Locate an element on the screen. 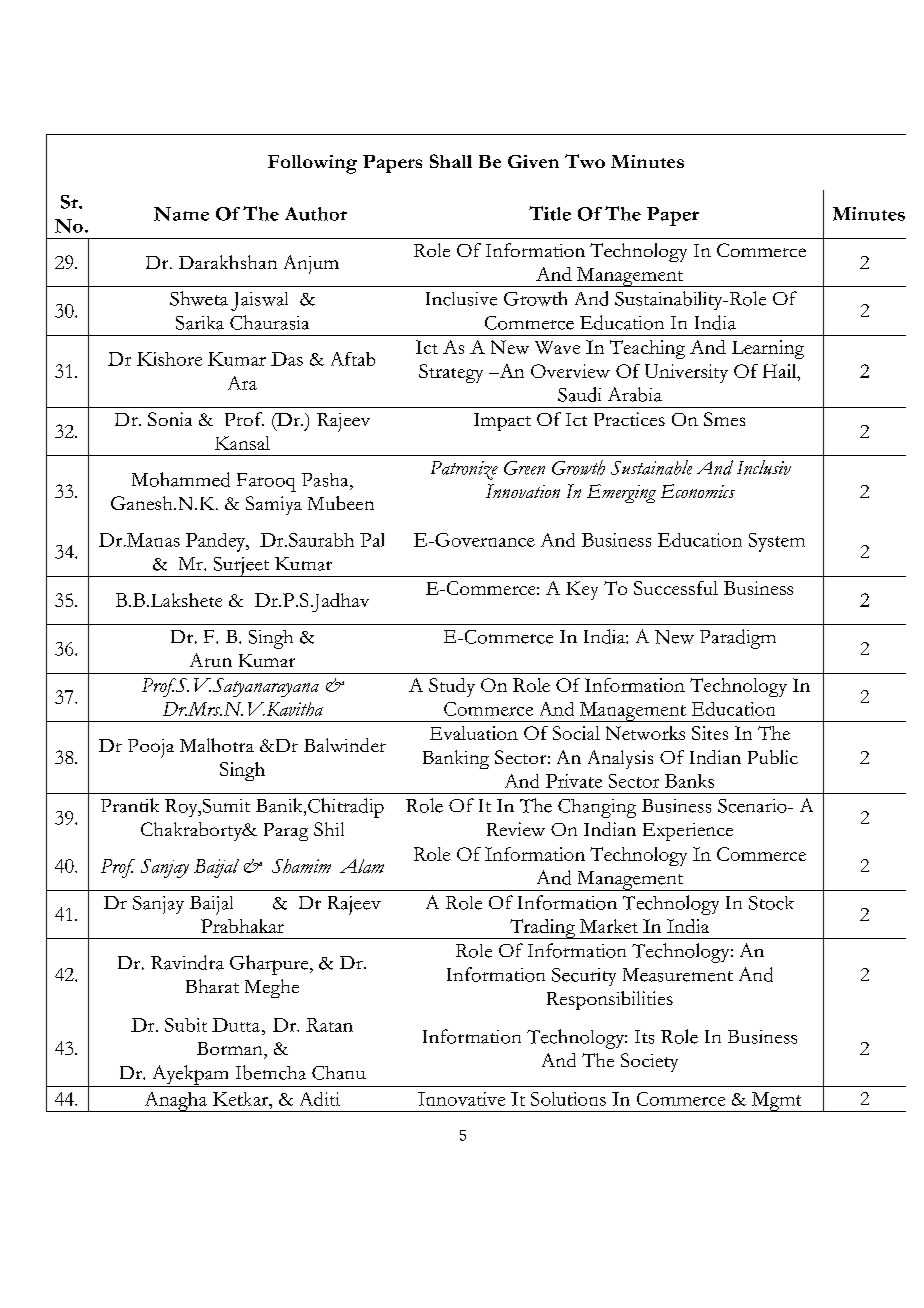  Paradigm is located at coordinates (738, 639).
